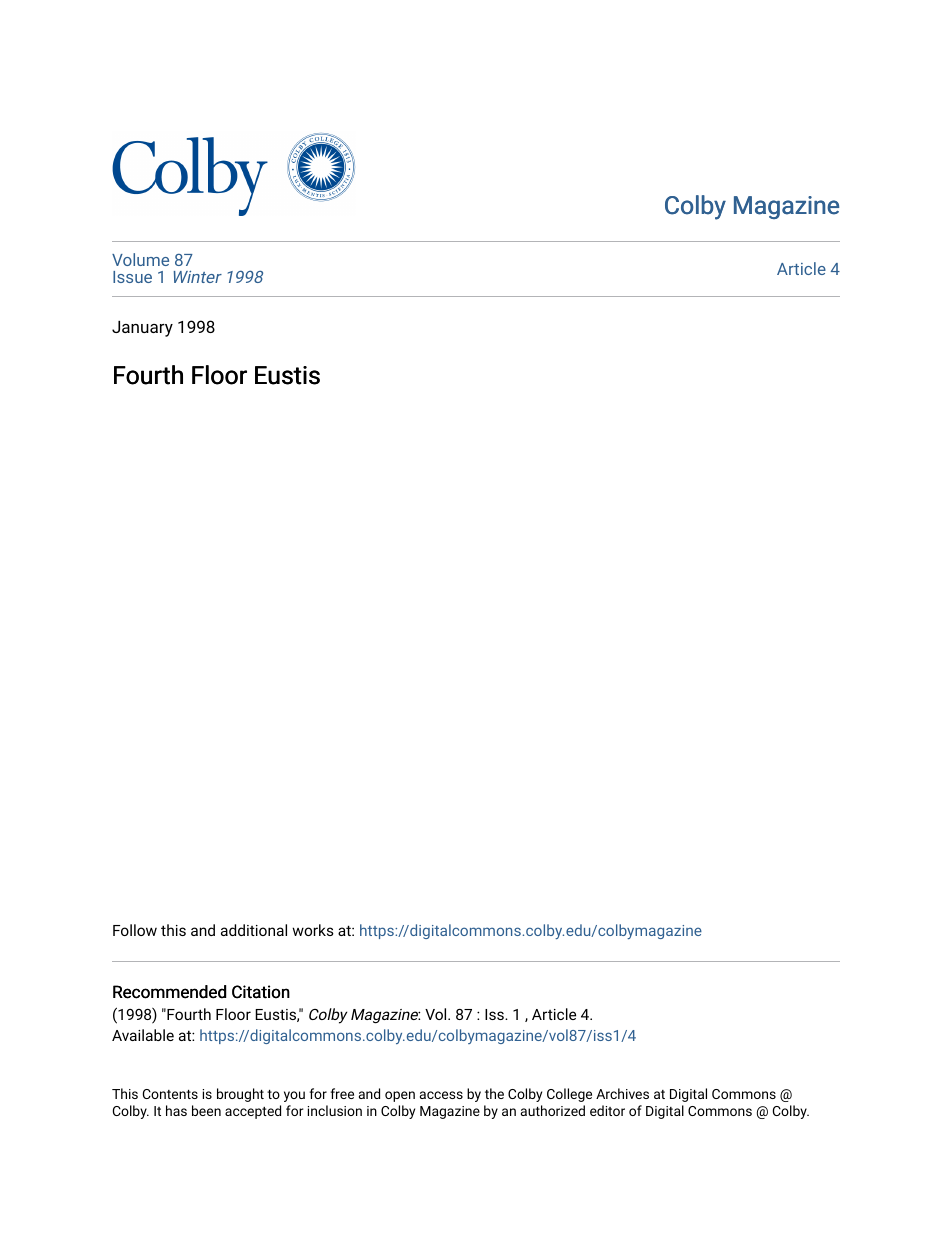  I want to click on open, so click(400, 1096).
